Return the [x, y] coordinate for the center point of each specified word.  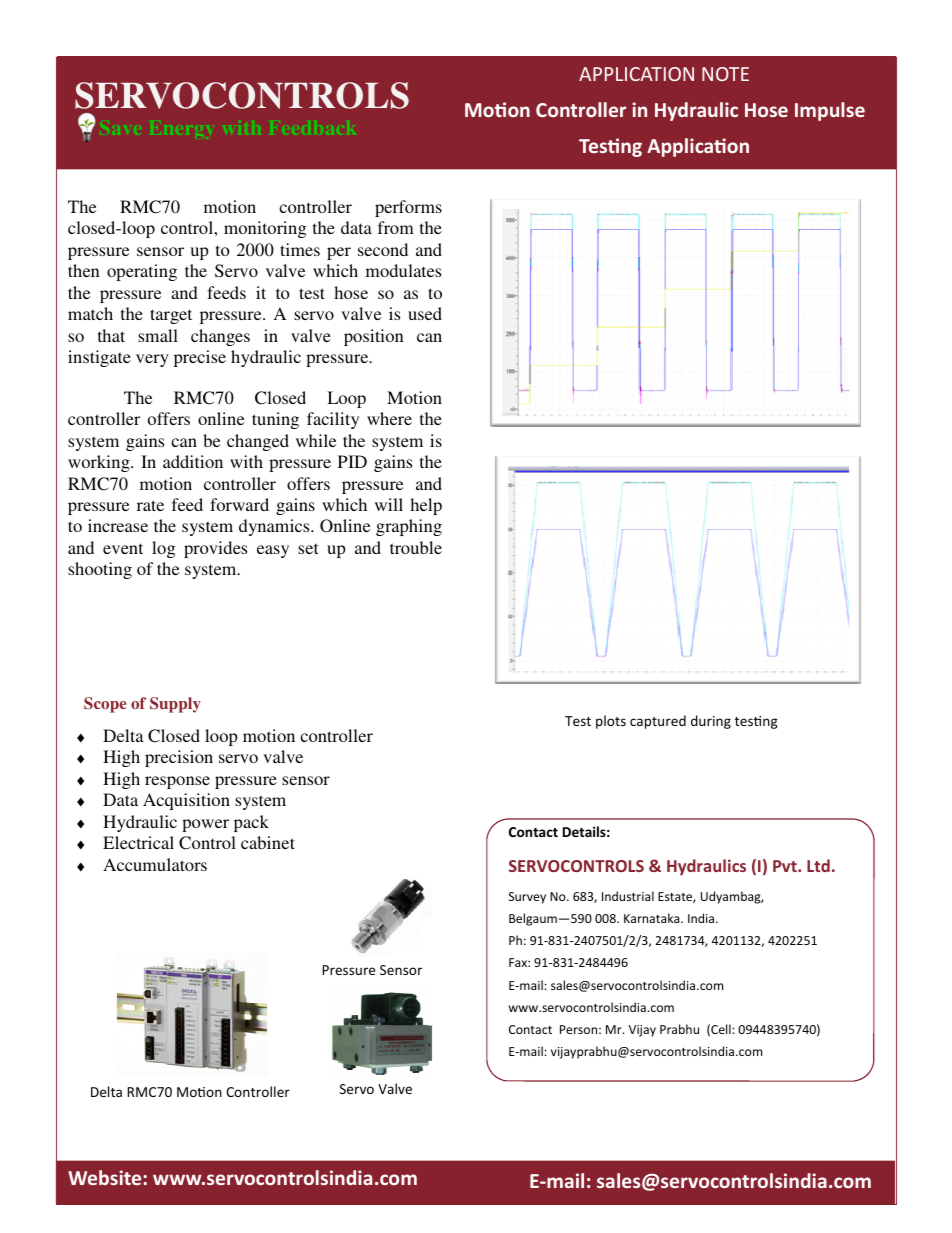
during [711, 722]
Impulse [830, 111]
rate [150, 505]
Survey [527, 898]
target [171, 316]
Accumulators [155, 864]
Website [106, 1177]
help [426, 506]
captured [658, 722]
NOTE [725, 74]
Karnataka [653, 918]
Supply [175, 705]
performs [408, 208]
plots [611, 722]
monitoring [265, 229]
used [425, 313]
